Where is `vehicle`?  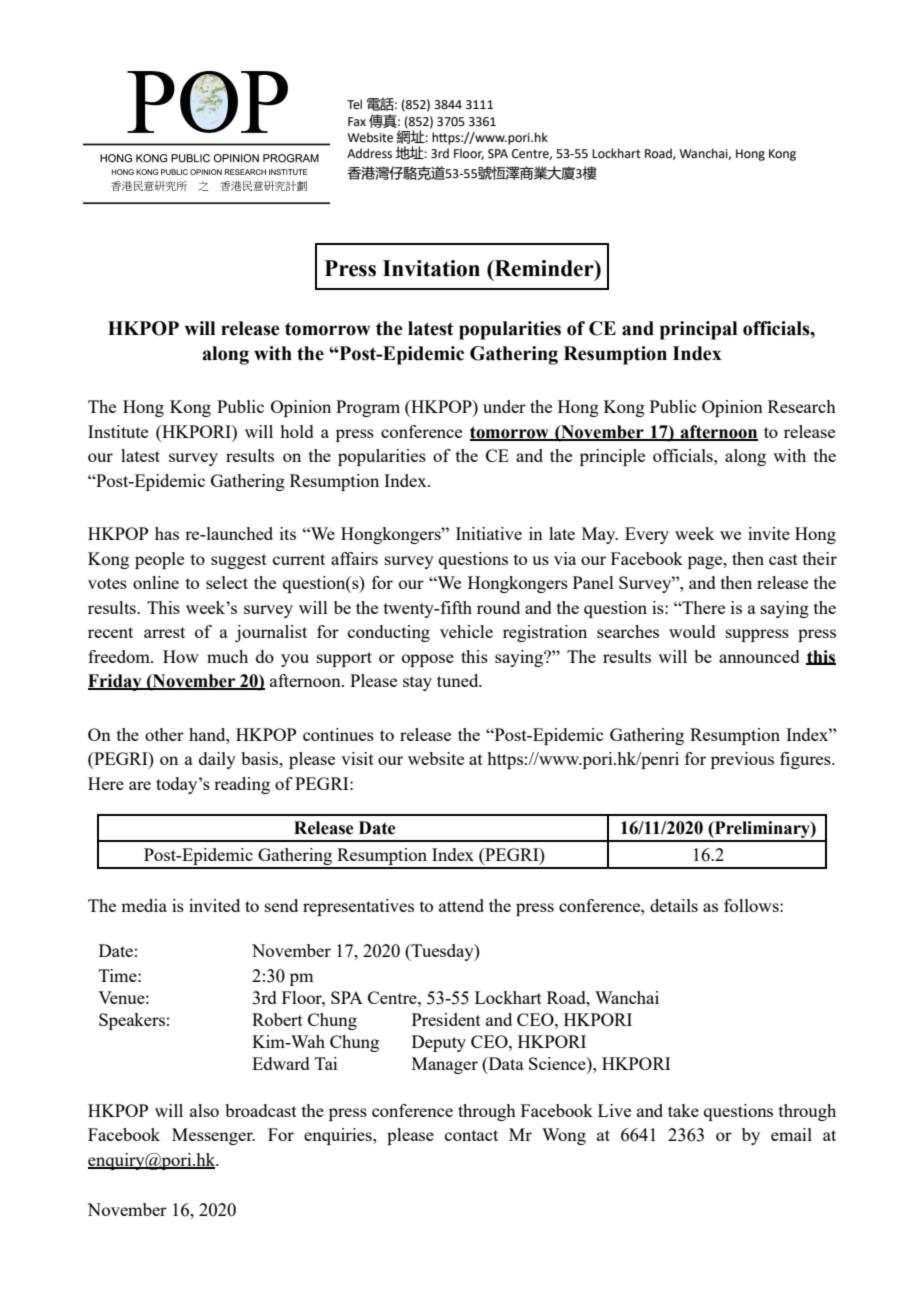
vehicle is located at coordinates (466, 631).
